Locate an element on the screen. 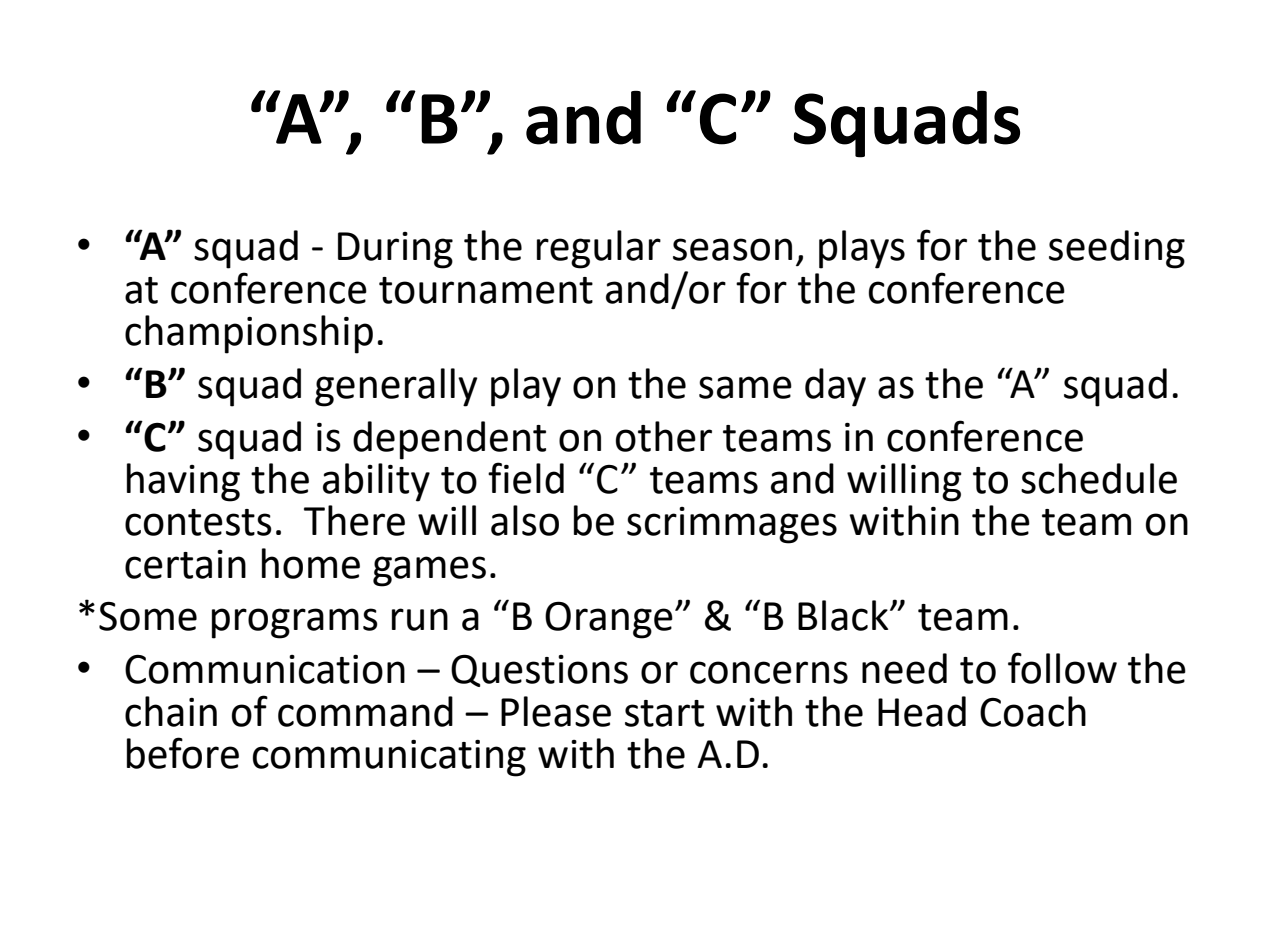  start is located at coordinates (664, 713).
